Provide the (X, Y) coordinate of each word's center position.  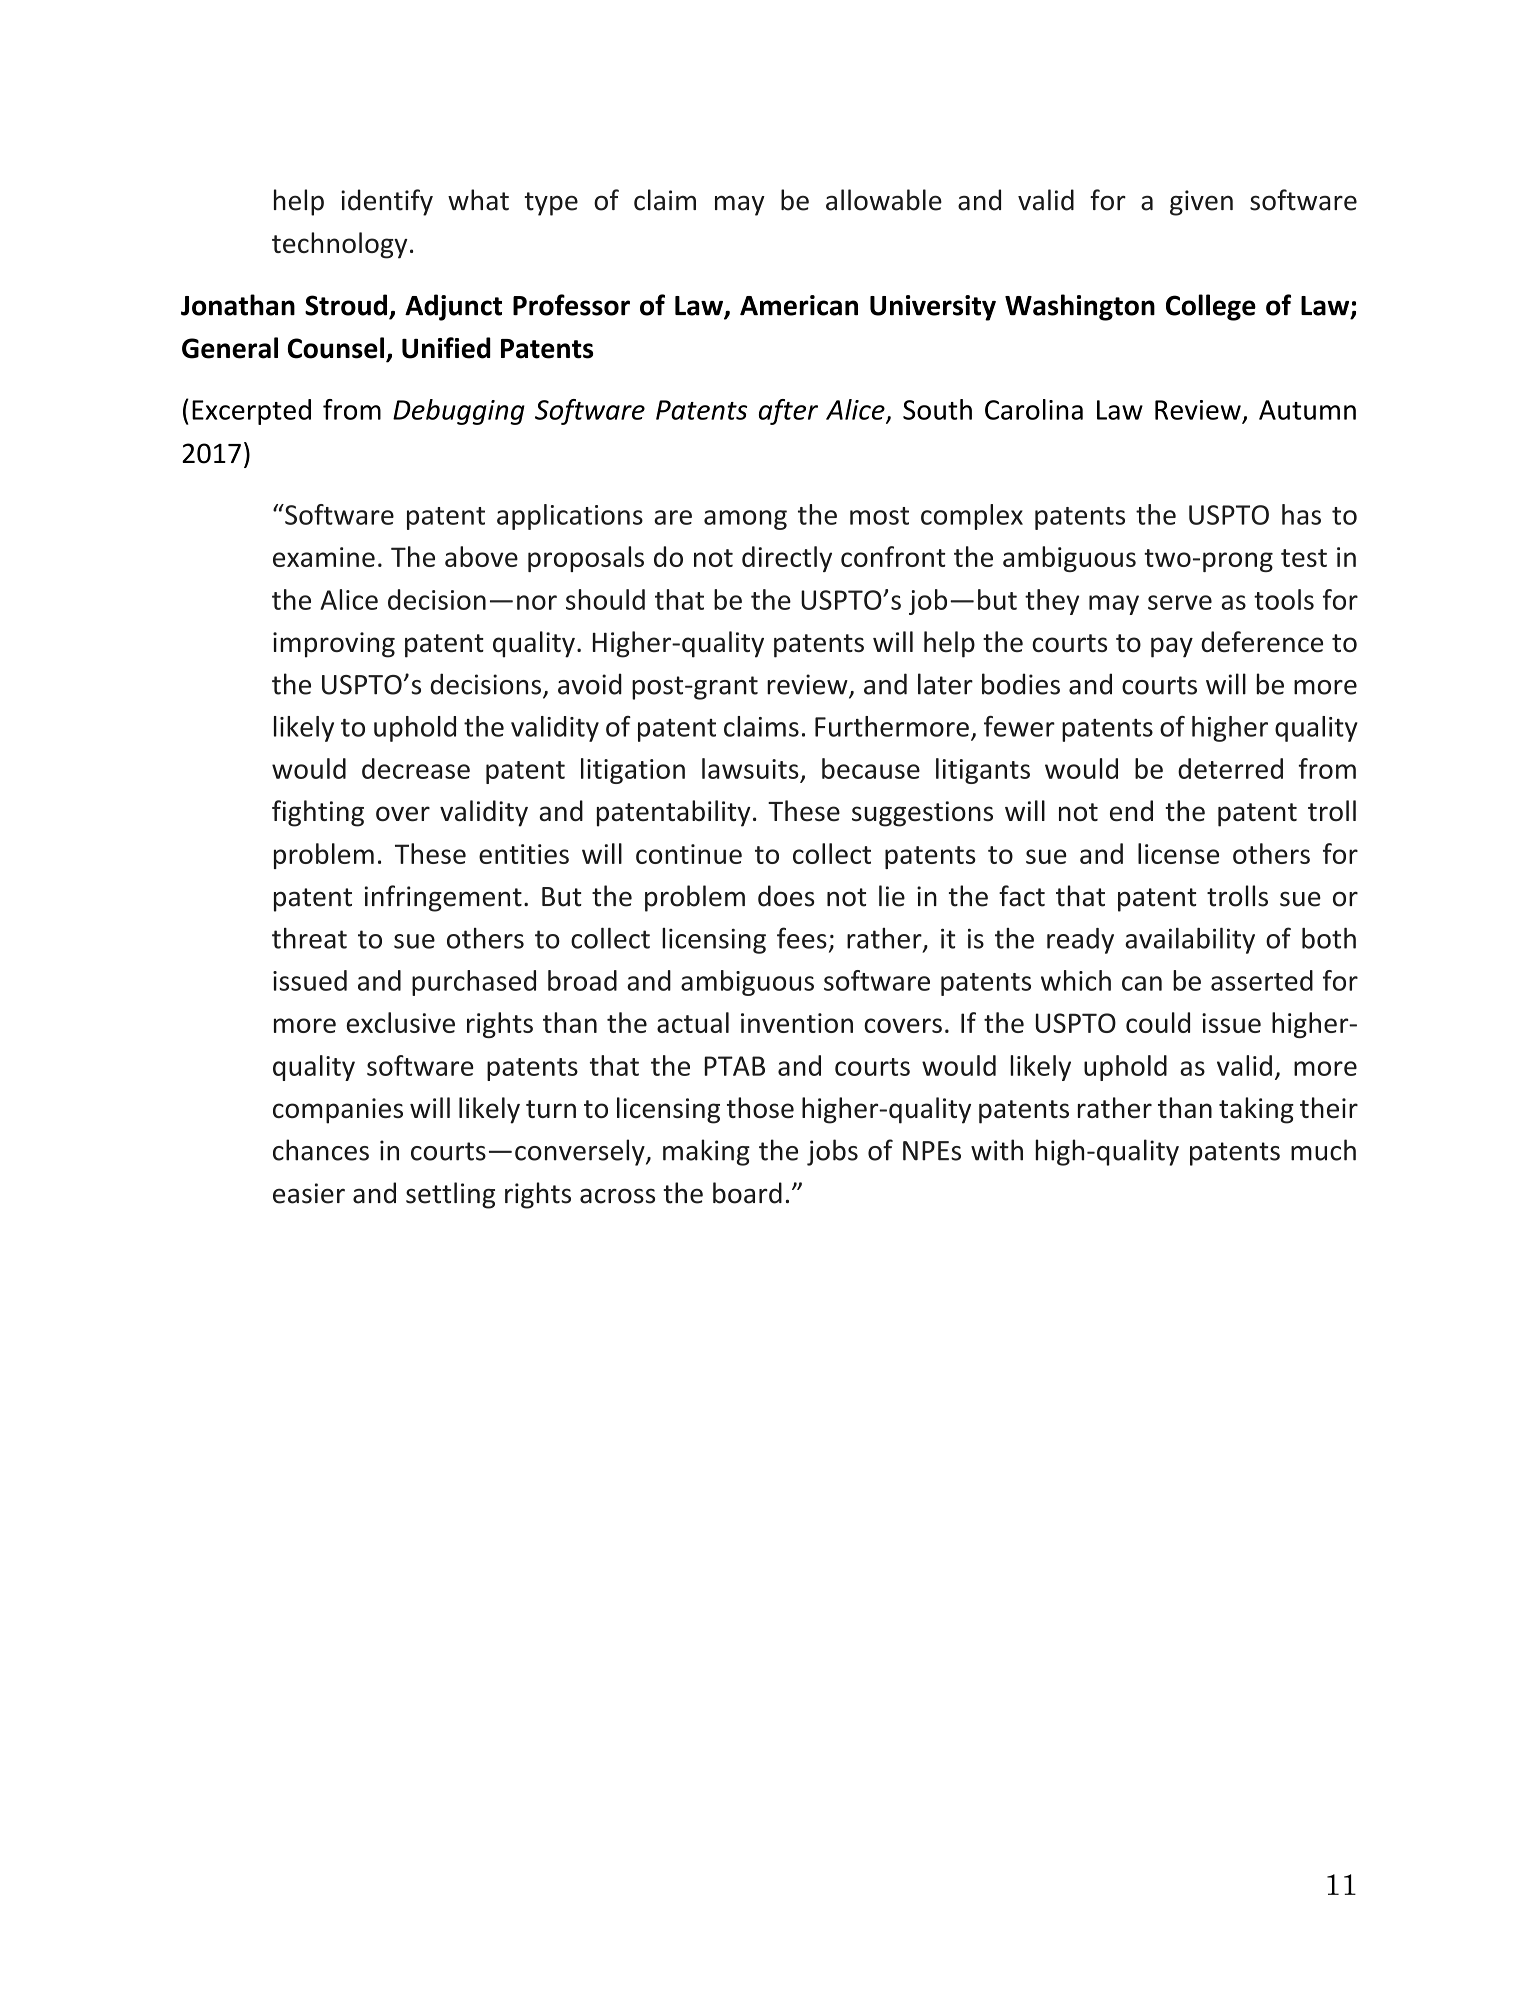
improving (334, 645)
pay (1172, 647)
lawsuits (750, 768)
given (1201, 203)
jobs (832, 1152)
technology (340, 245)
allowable (884, 200)
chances (321, 1150)
